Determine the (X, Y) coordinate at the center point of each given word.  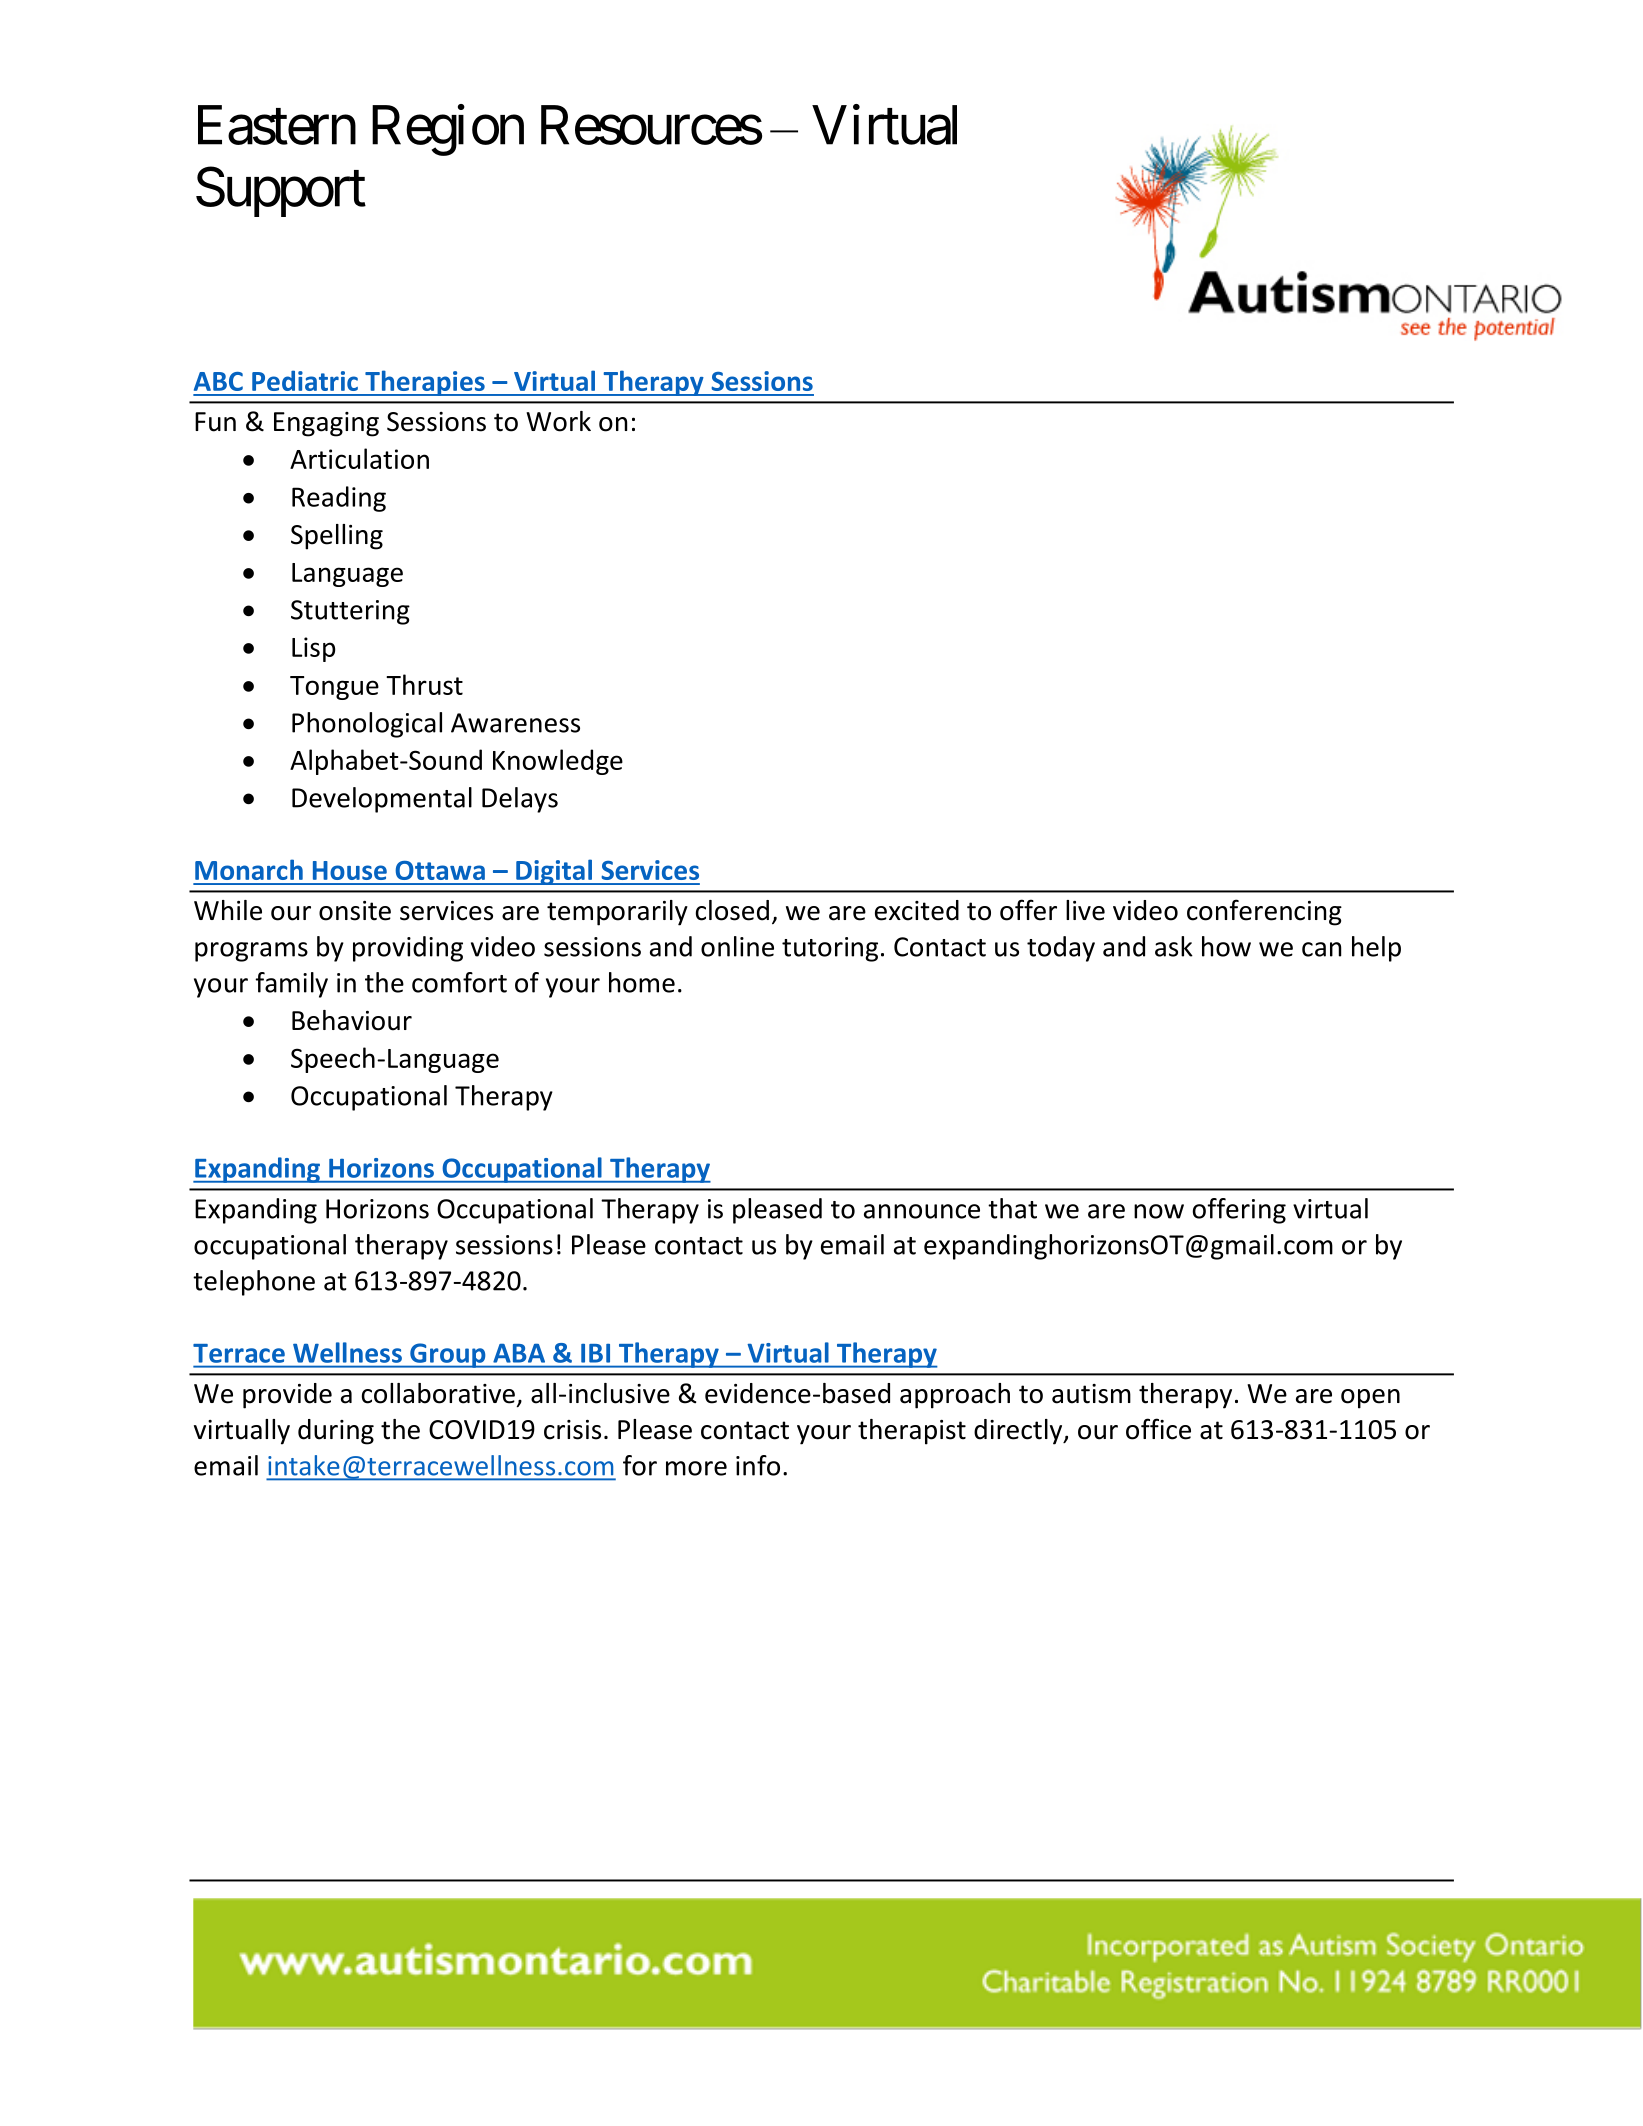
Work (558, 421)
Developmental (382, 800)
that (1012, 1208)
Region (448, 130)
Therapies (425, 383)
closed (732, 910)
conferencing (1264, 912)
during (336, 1432)
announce (922, 1211)
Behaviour (352, 1020)
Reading (339, 499)
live (1085, 910)
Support (281, 192)
